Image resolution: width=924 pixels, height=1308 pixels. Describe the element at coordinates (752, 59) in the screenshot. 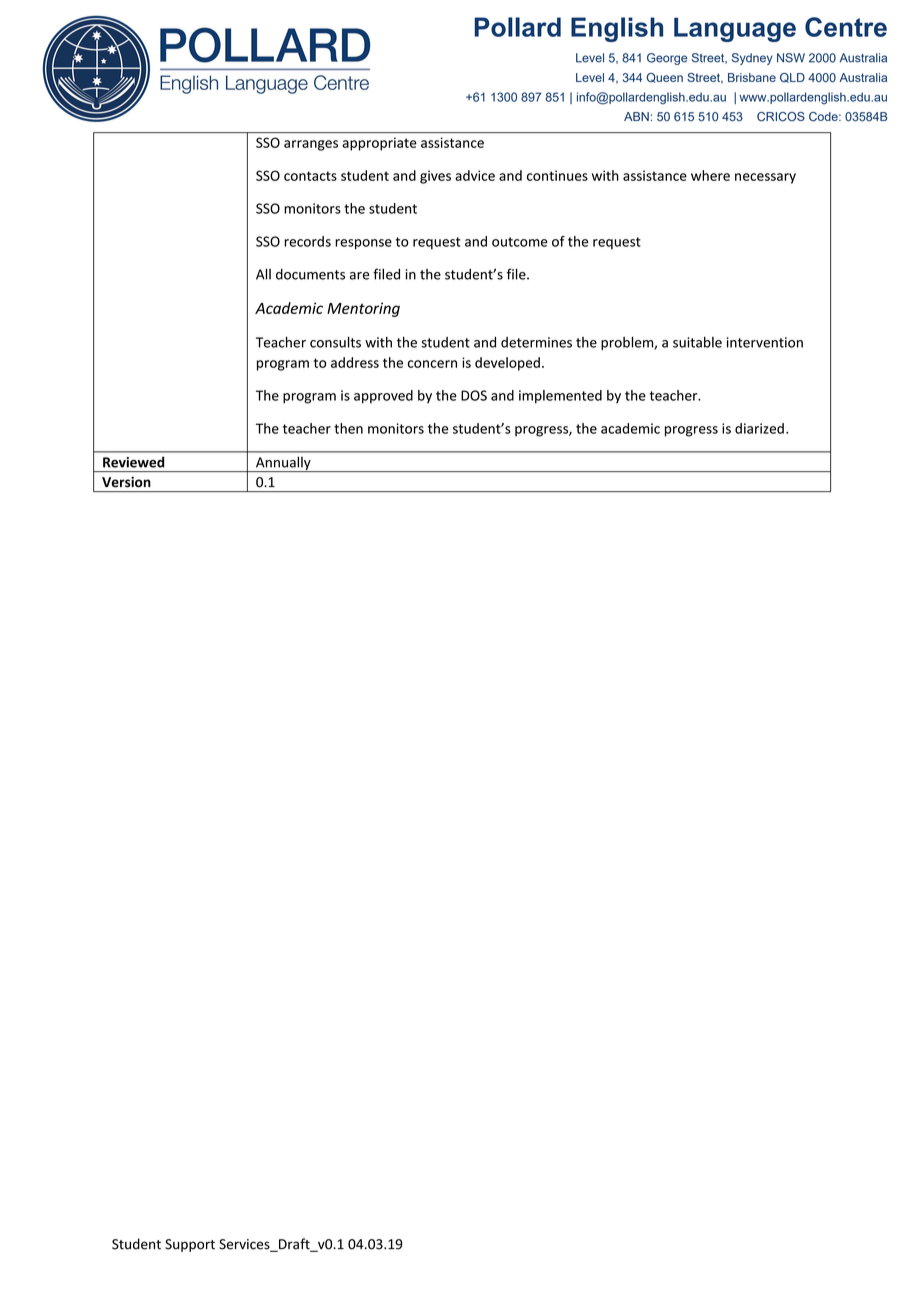

I see `Sydney` at that location.
